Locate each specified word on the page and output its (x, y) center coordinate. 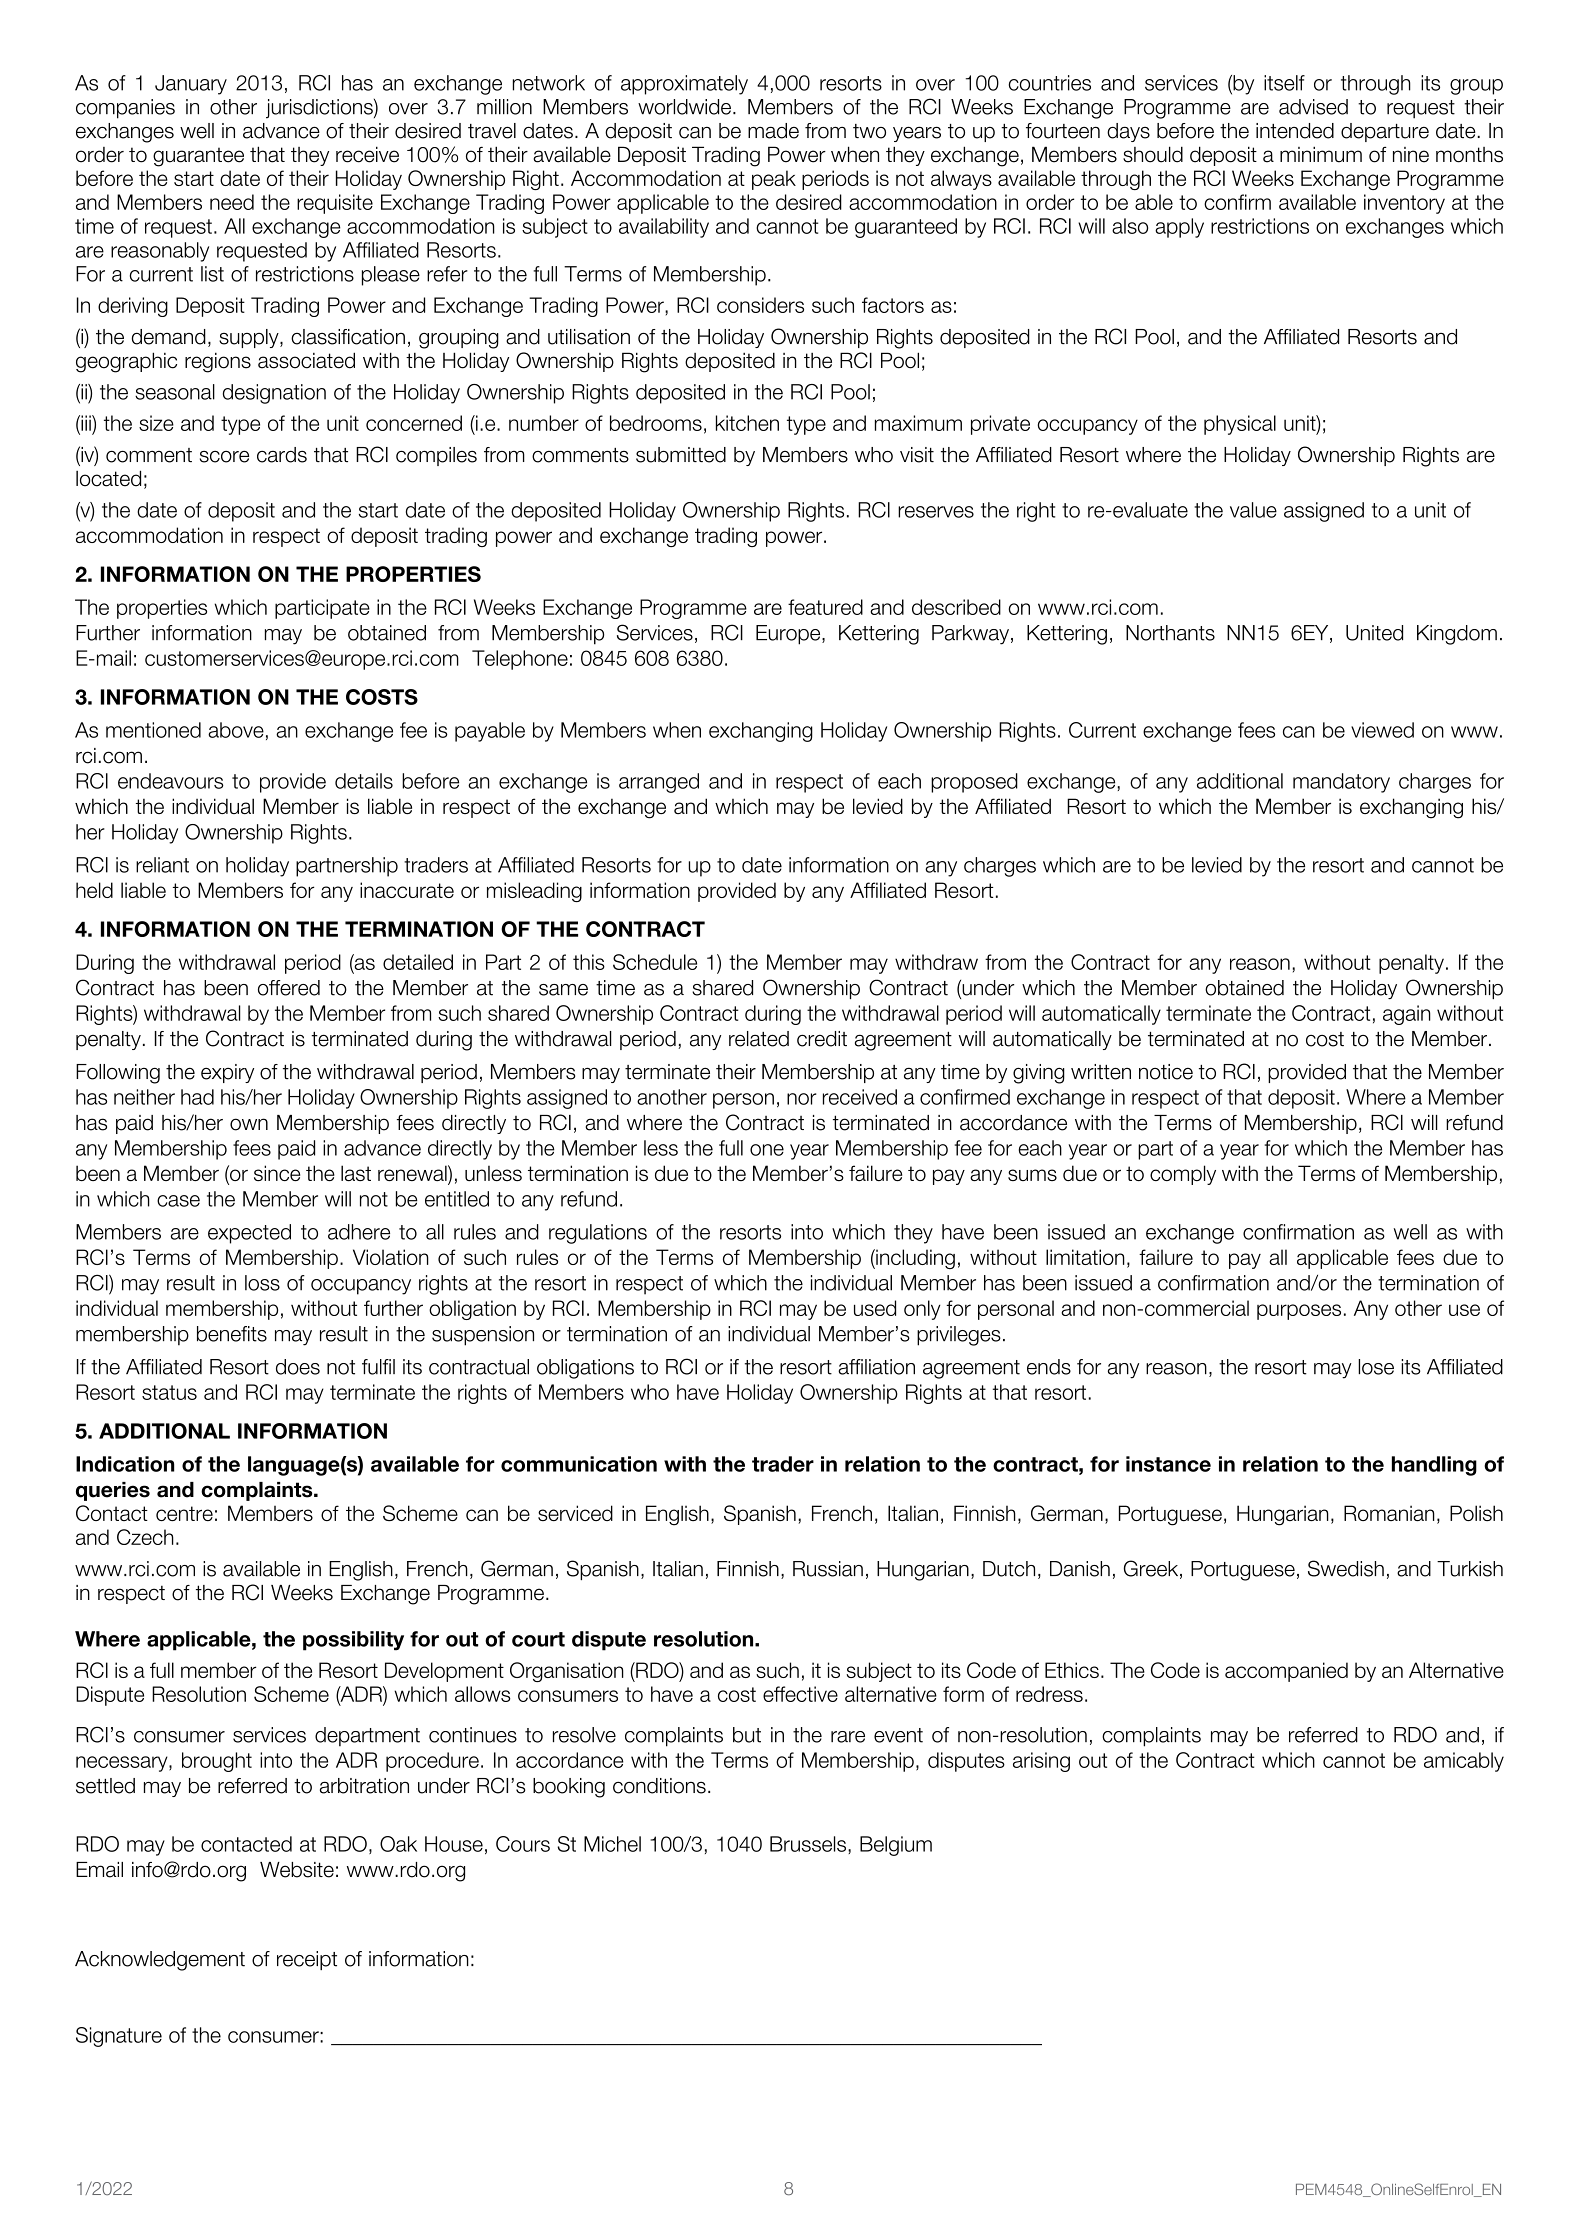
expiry (227, 1073)
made (773, 131)
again (1407, 1015)
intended (1295, 131)
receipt (307, 1960)
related (759, 1039)
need (232, 202)
